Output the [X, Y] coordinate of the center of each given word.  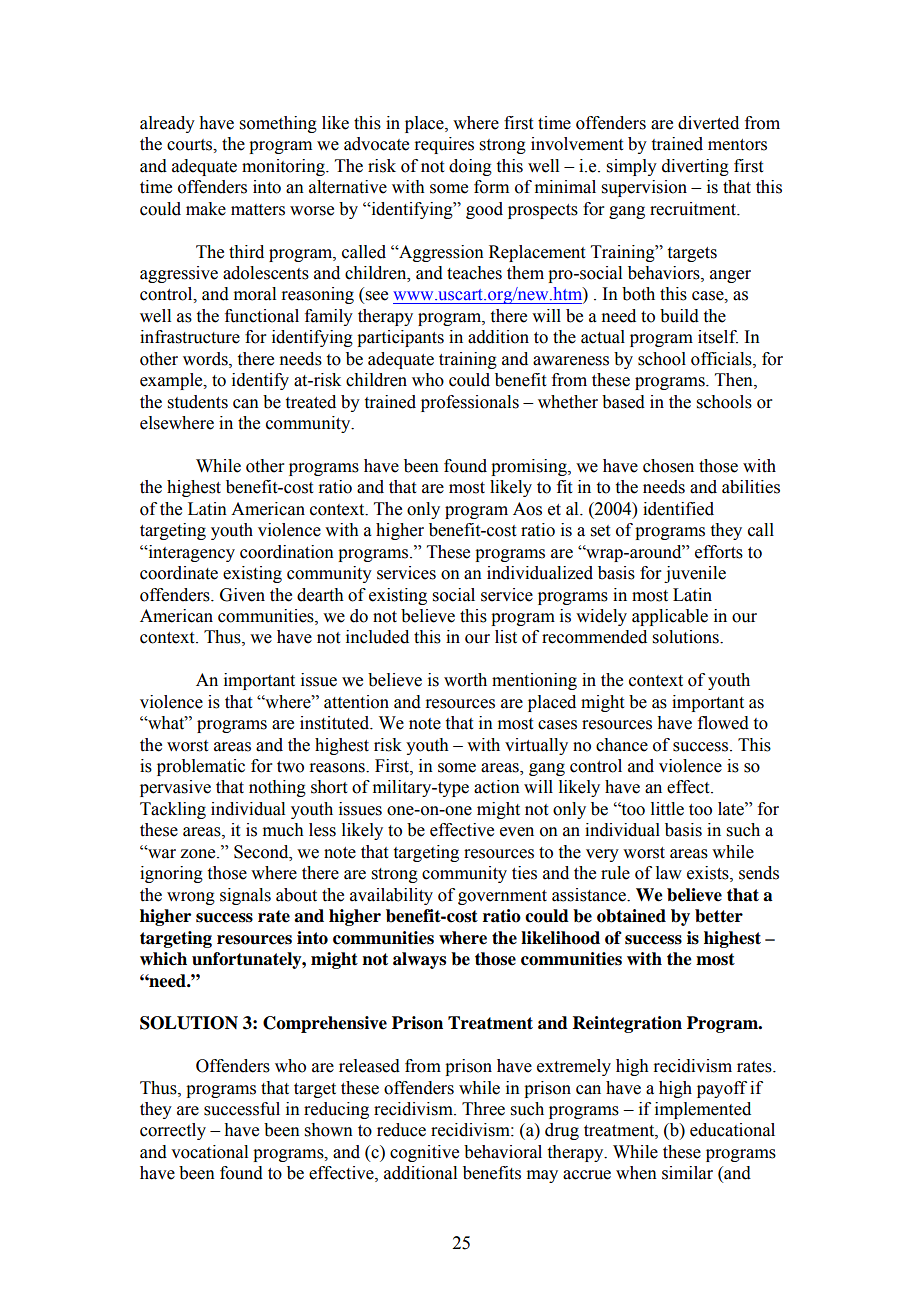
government [502, 897]
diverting [695, 167]
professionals [470, 403]
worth [465, 680]
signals [245, 896]
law [669, 873]
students [198, 402]
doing [470, 167]
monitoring [284, 167]
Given [242, 595]
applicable [670, 617]
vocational [209, 1152]
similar [687, 1173]
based [623, 402]
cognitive [424, 1153]
